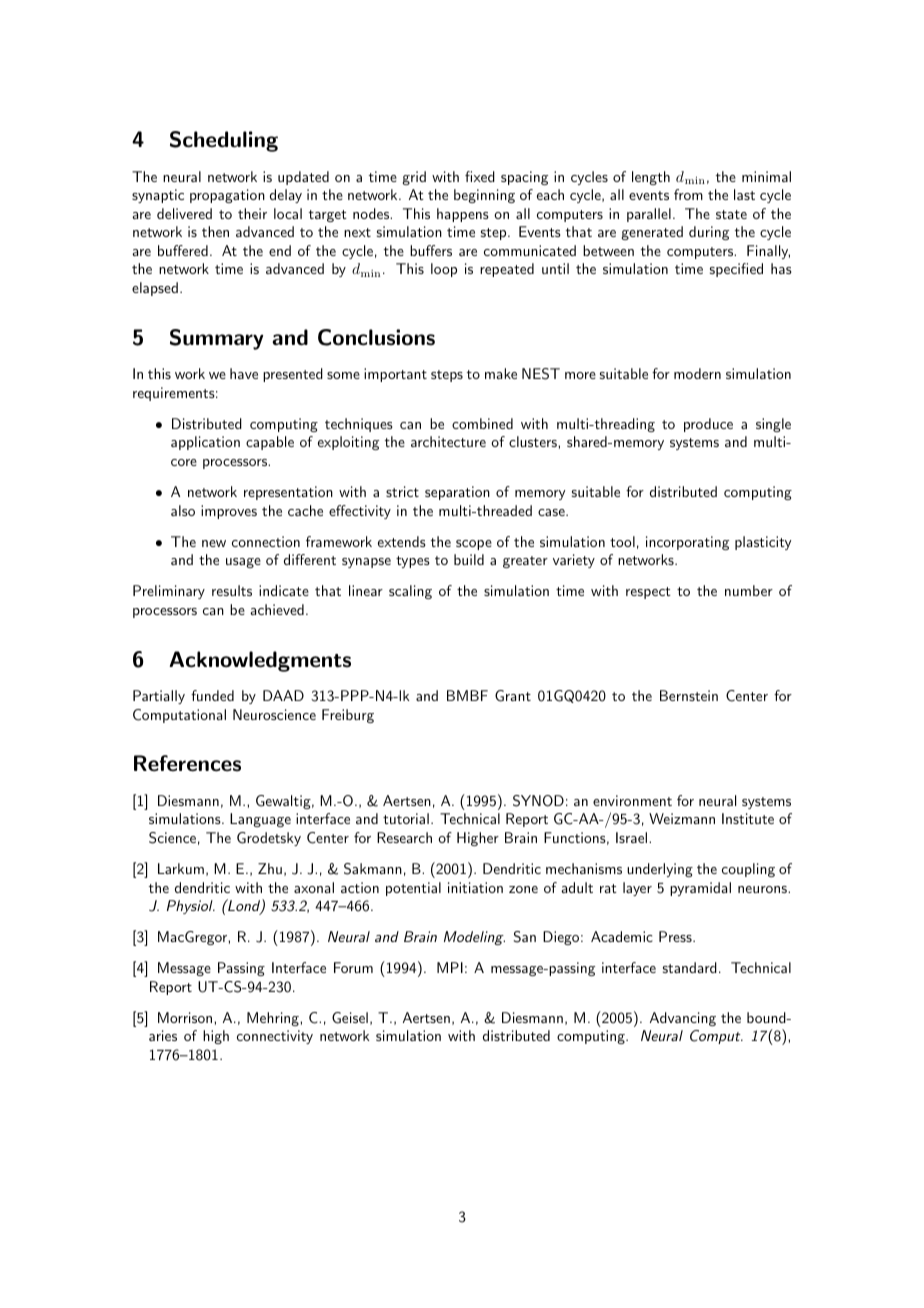 The height and width of the screenshot is (1308, 924). I want to click on number, so click(749, 590).
